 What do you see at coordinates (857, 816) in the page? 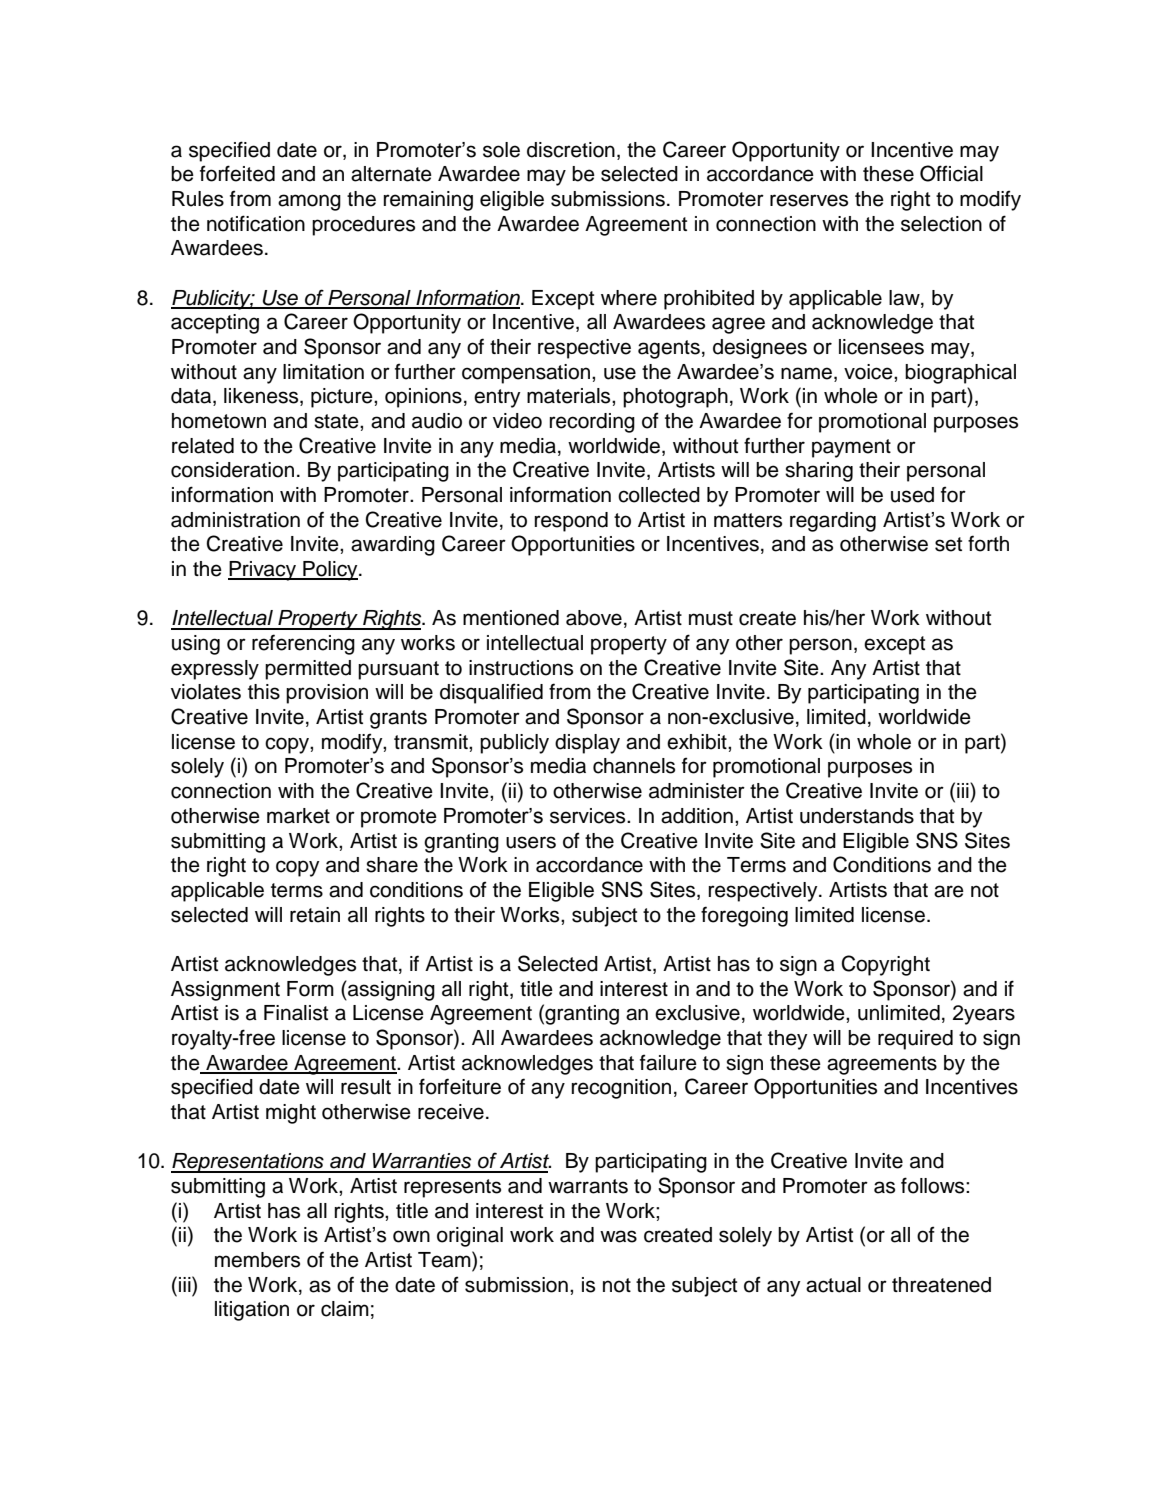
I see `understands` at bounding box center [857, 816].
